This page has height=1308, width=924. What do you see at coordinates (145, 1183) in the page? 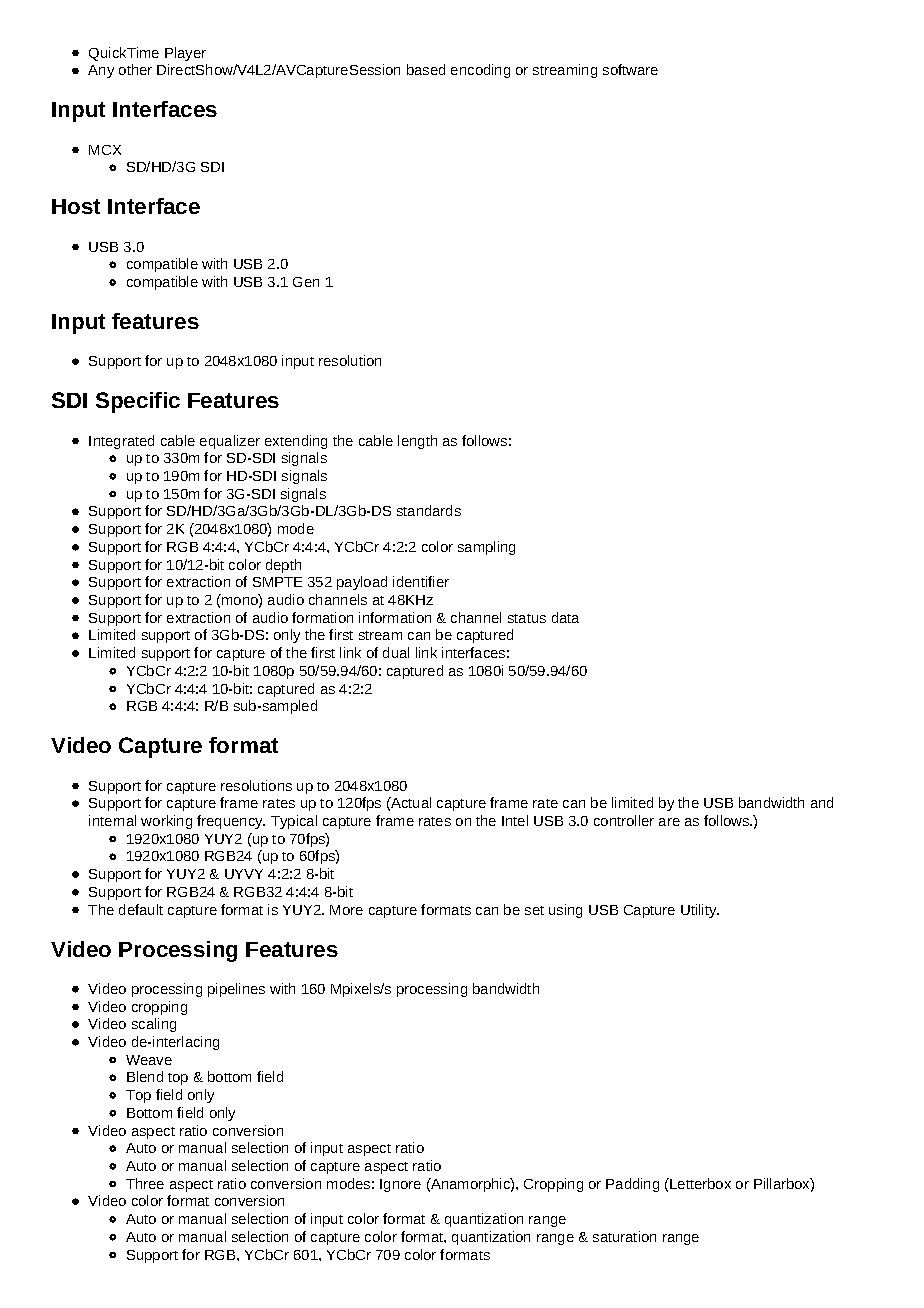
I see `Three` at bounding box center [145, 1183].
